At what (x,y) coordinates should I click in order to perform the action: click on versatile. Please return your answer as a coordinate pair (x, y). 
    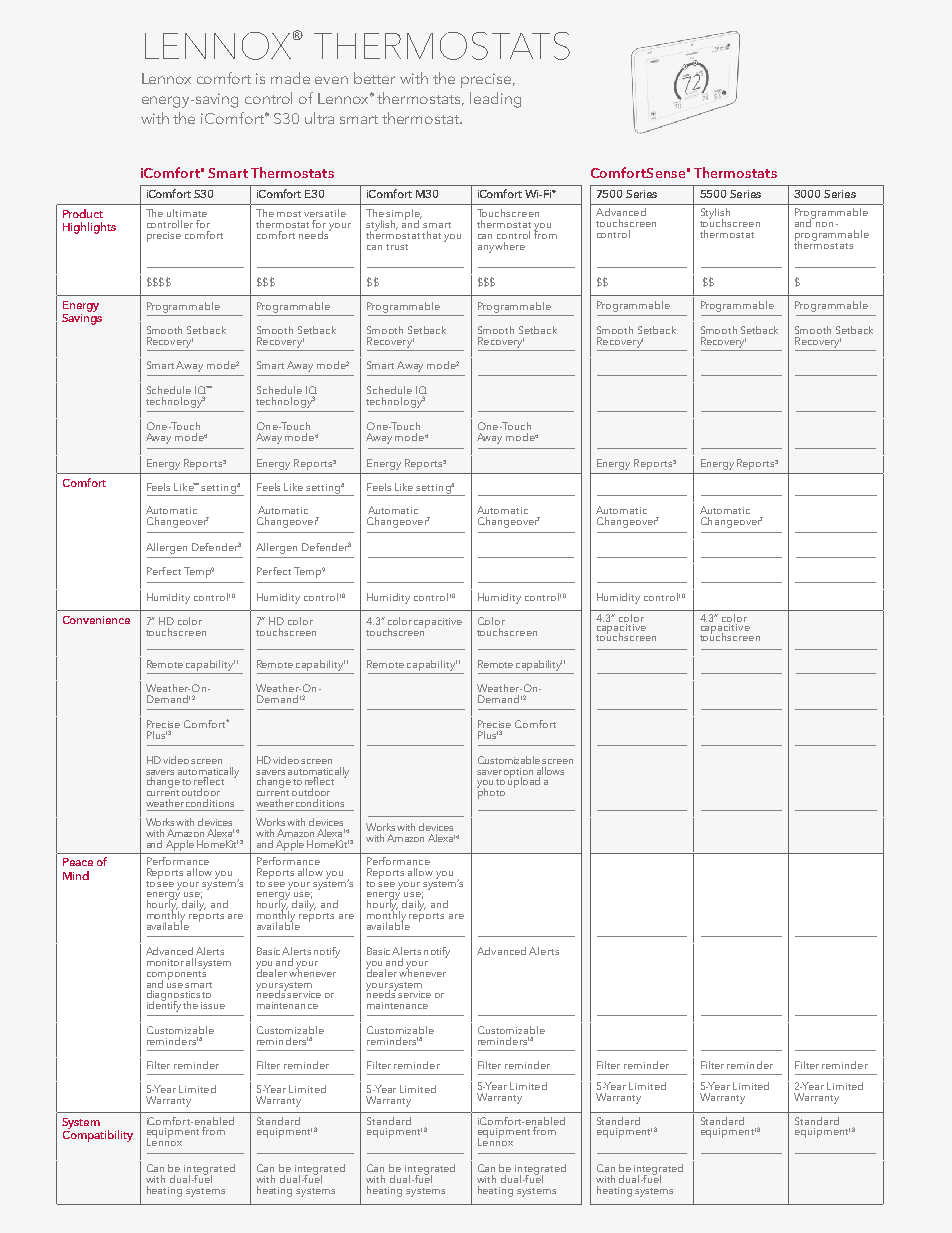
    Looking at the image, I should click on (325, 213).
